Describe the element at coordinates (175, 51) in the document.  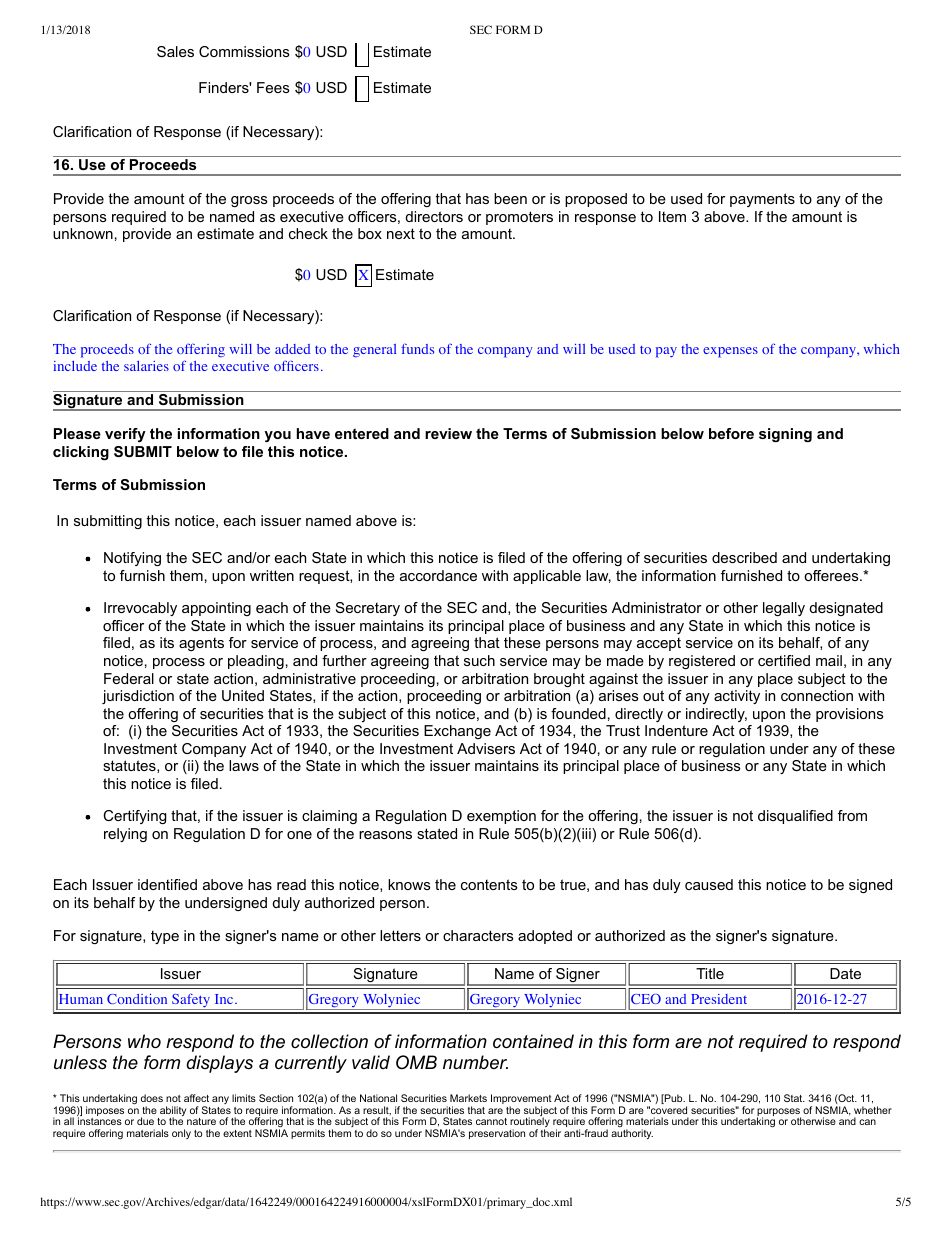
I see `Sales` at that location.
